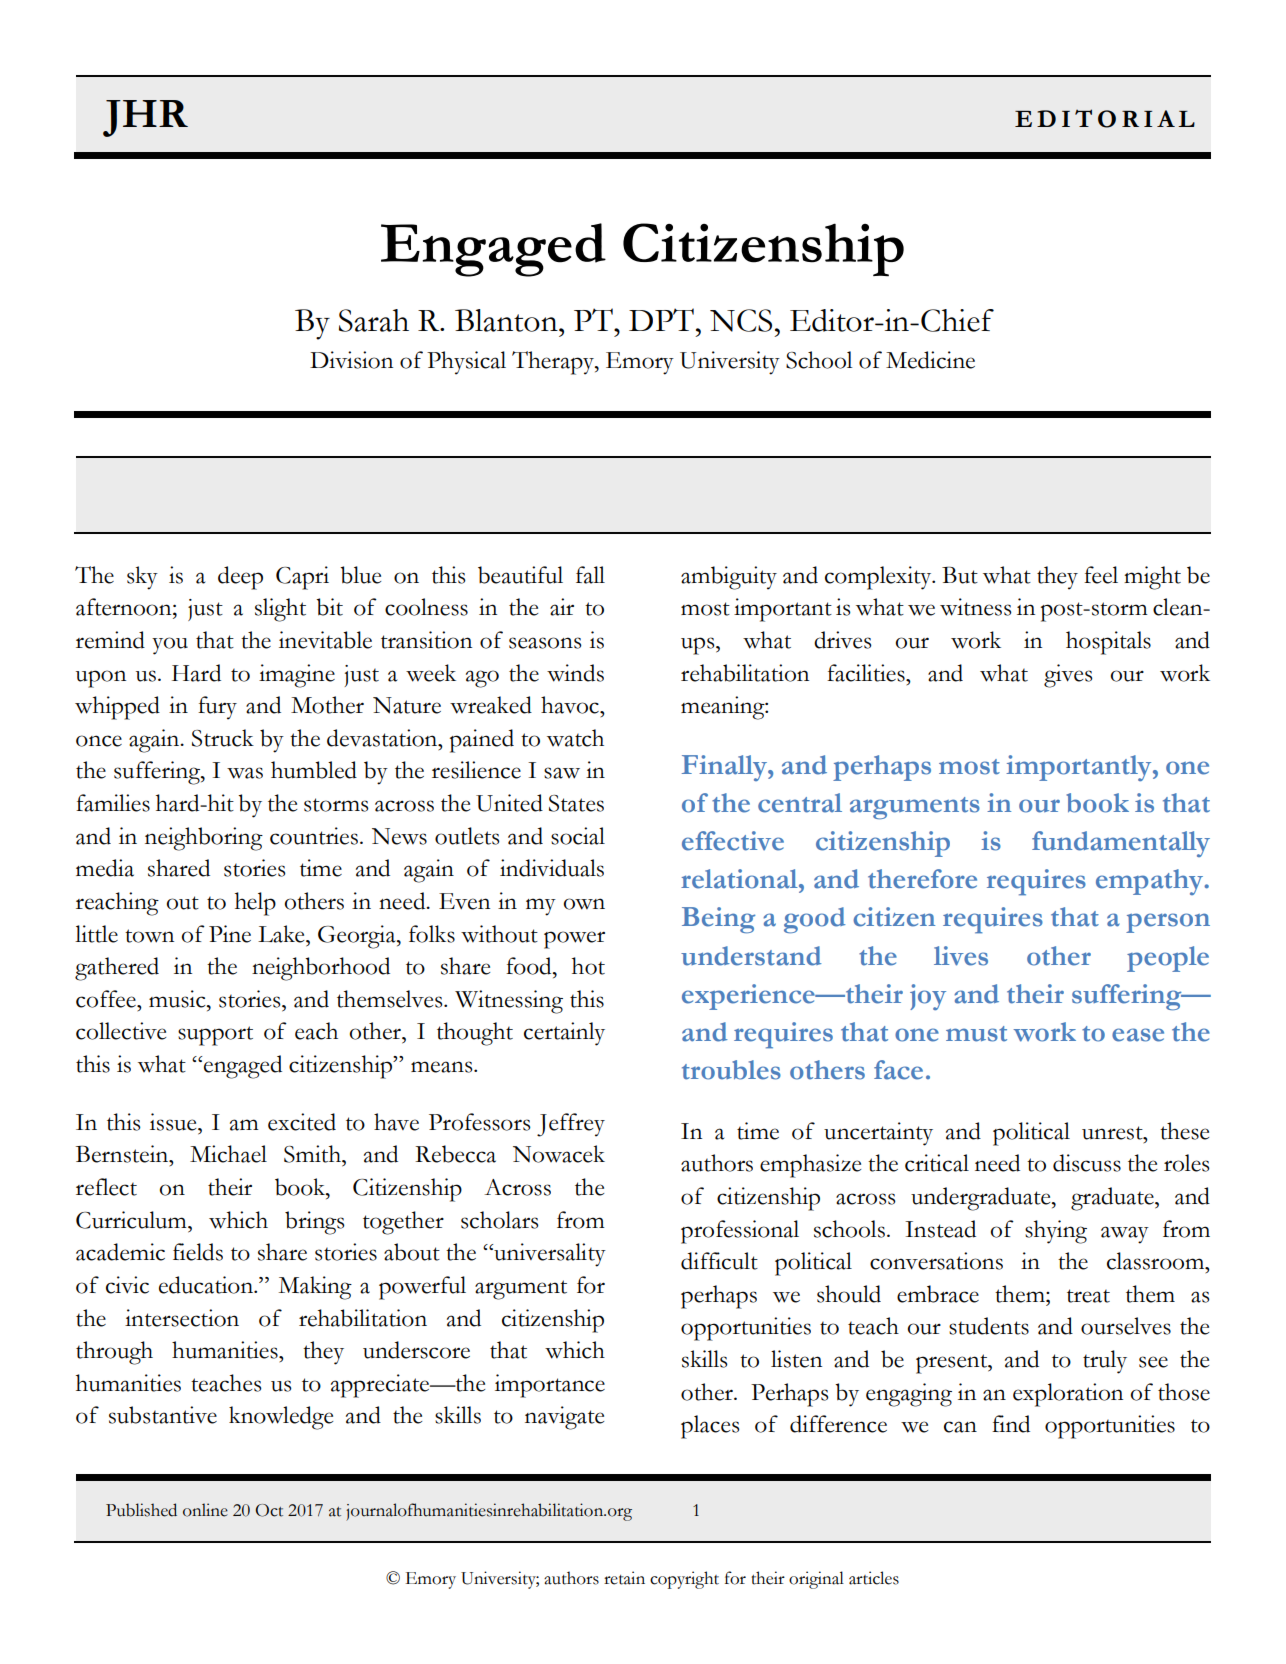  What do you see at coordinates (661, 319) in the screenshot?
I see `DPT` at bounding box center [661, 319].
